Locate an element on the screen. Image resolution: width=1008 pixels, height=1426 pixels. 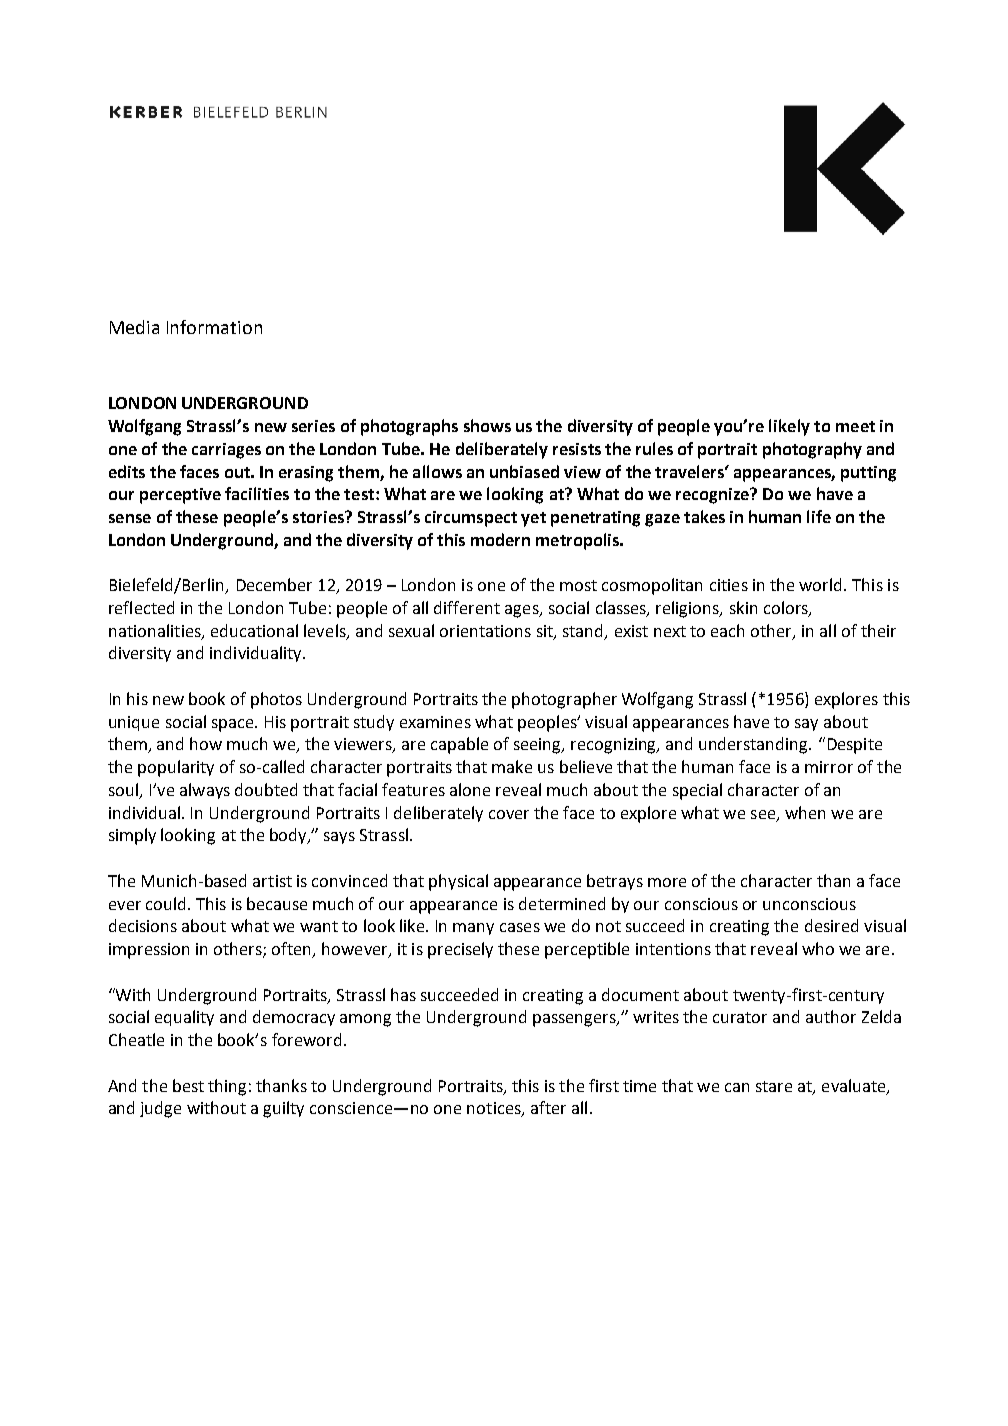
cases is located at coordinates (520, 927).
